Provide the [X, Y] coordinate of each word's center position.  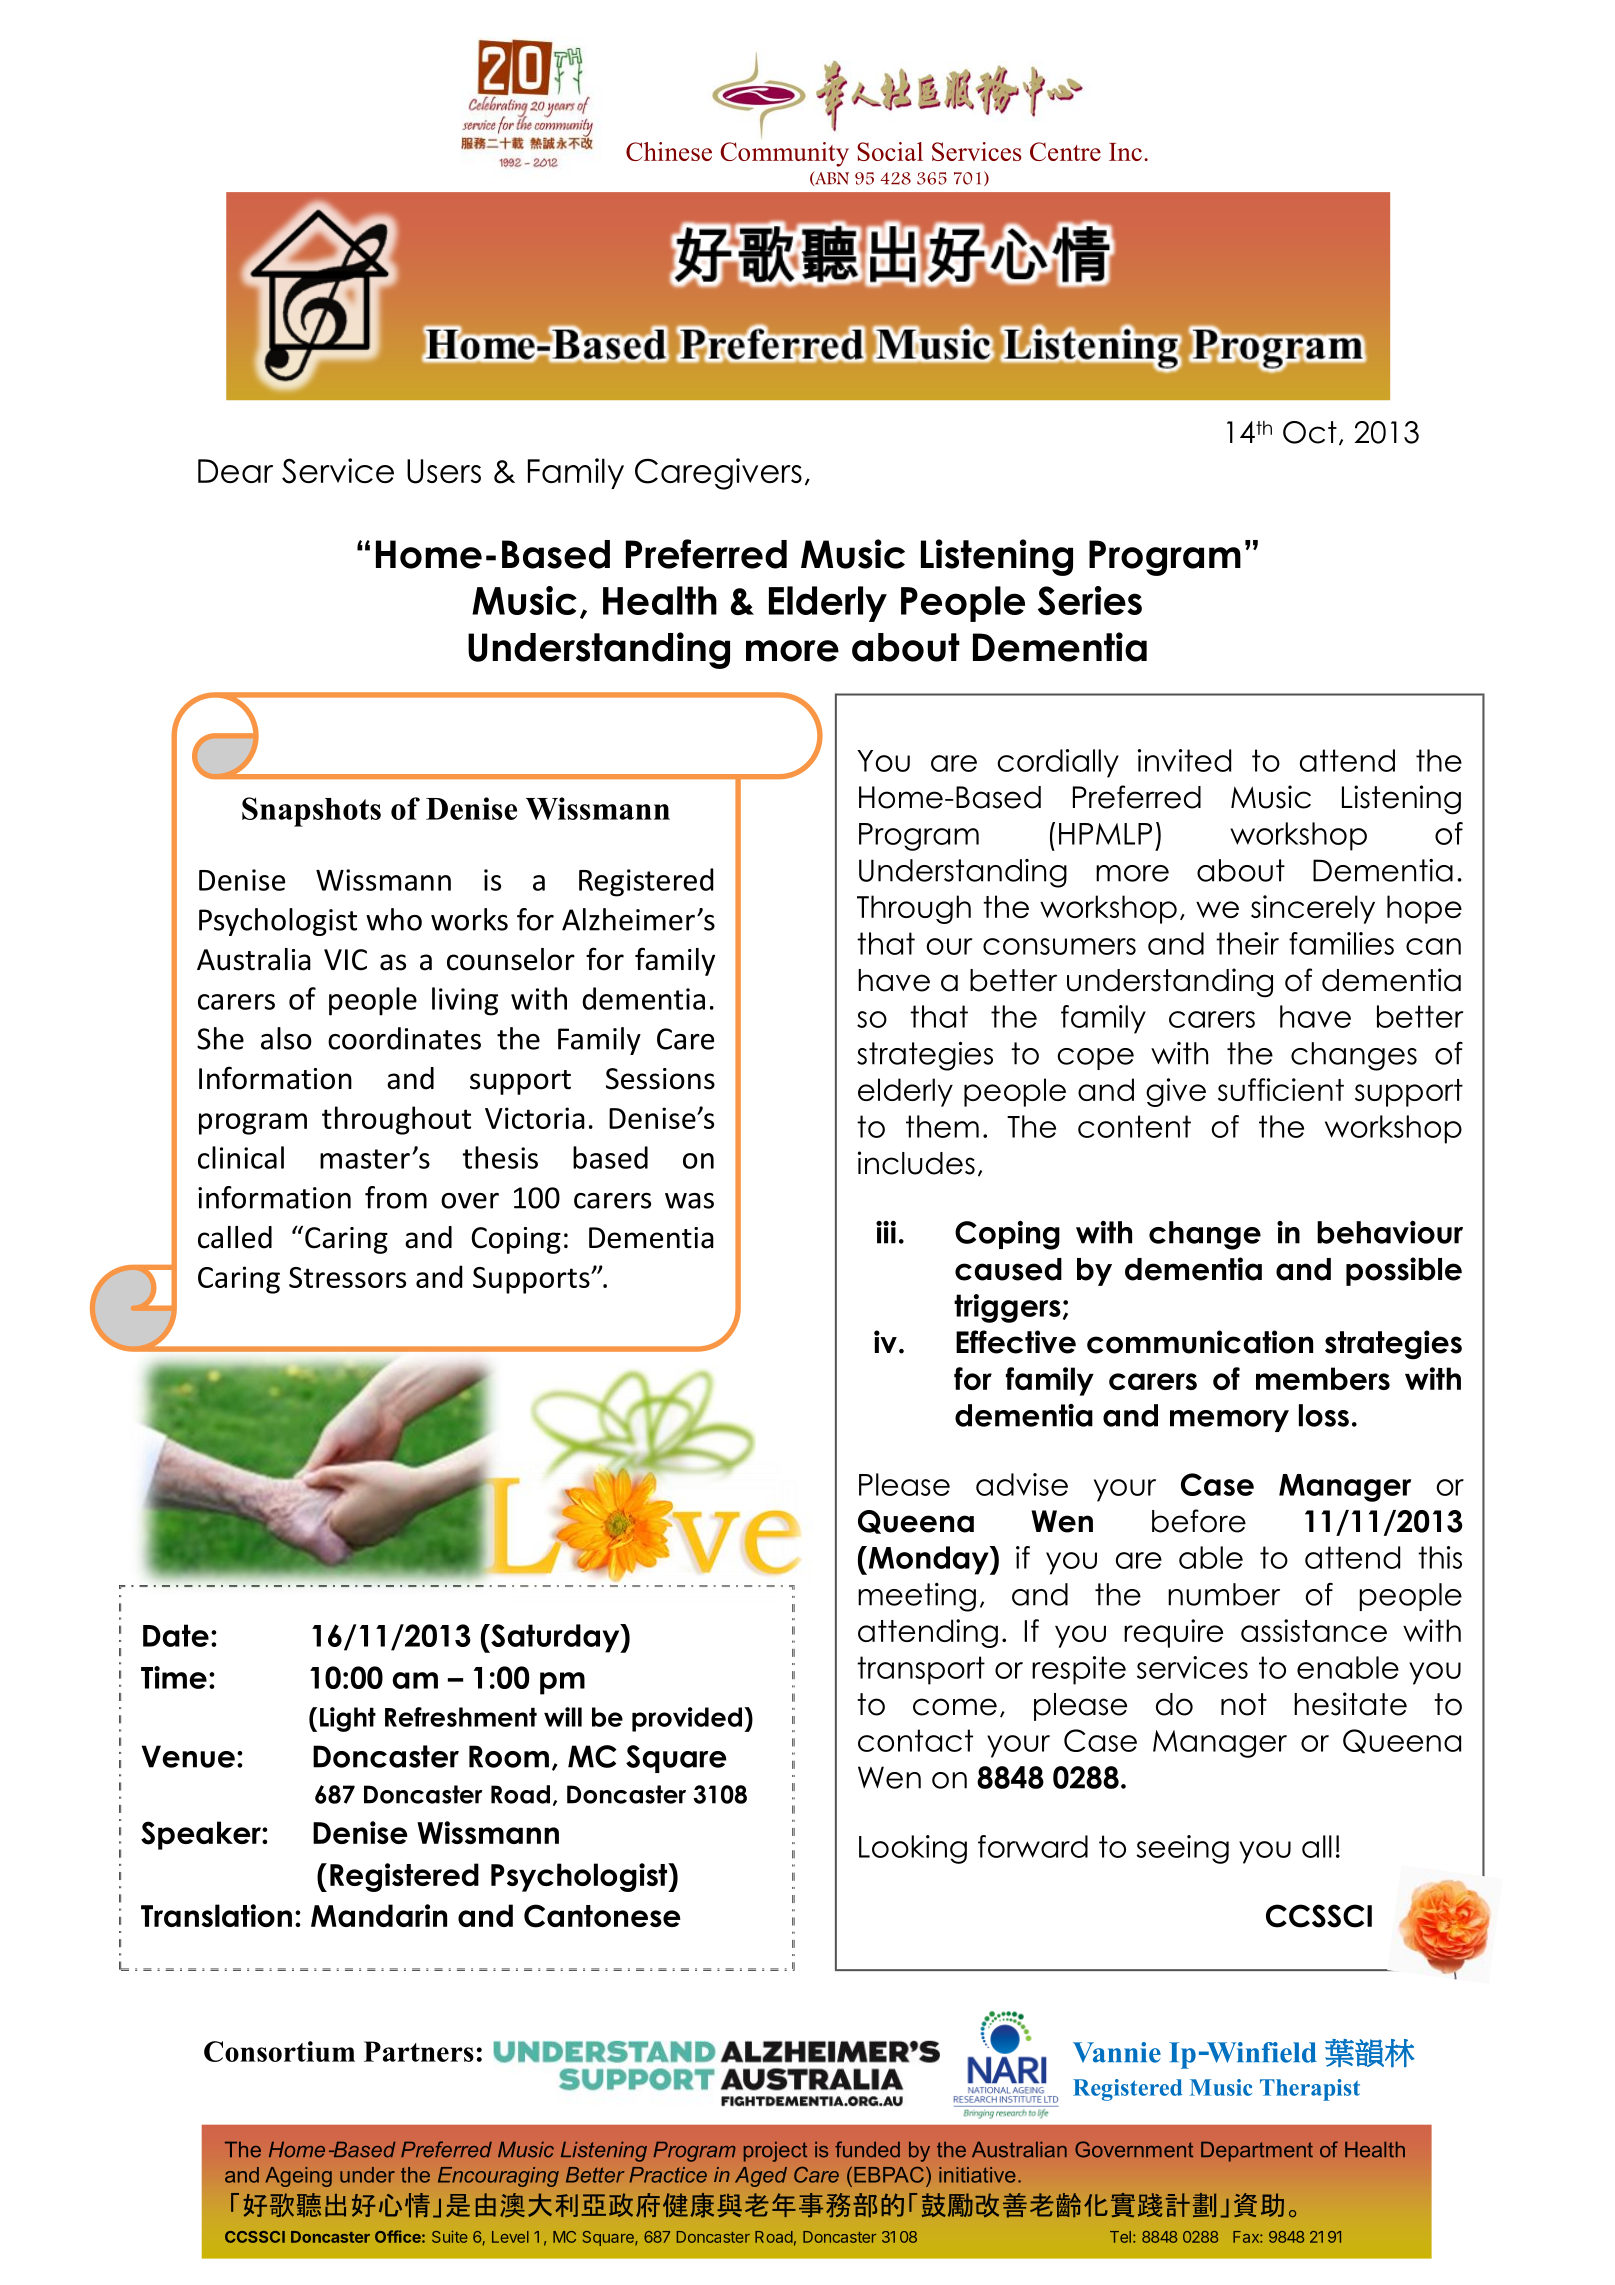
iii [886, 1232]
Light [348, 1719]
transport [921, 1670]
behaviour [1390, 1232]
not [1244, 1704]
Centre [1065, 151]
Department [1257, 2152]
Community [784, 154]
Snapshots [311, 812]
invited [1184, 760]
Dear [235, 471]
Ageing [298, 2177]
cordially [1058, 763]
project [775, 2152]
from [396, 1197]
